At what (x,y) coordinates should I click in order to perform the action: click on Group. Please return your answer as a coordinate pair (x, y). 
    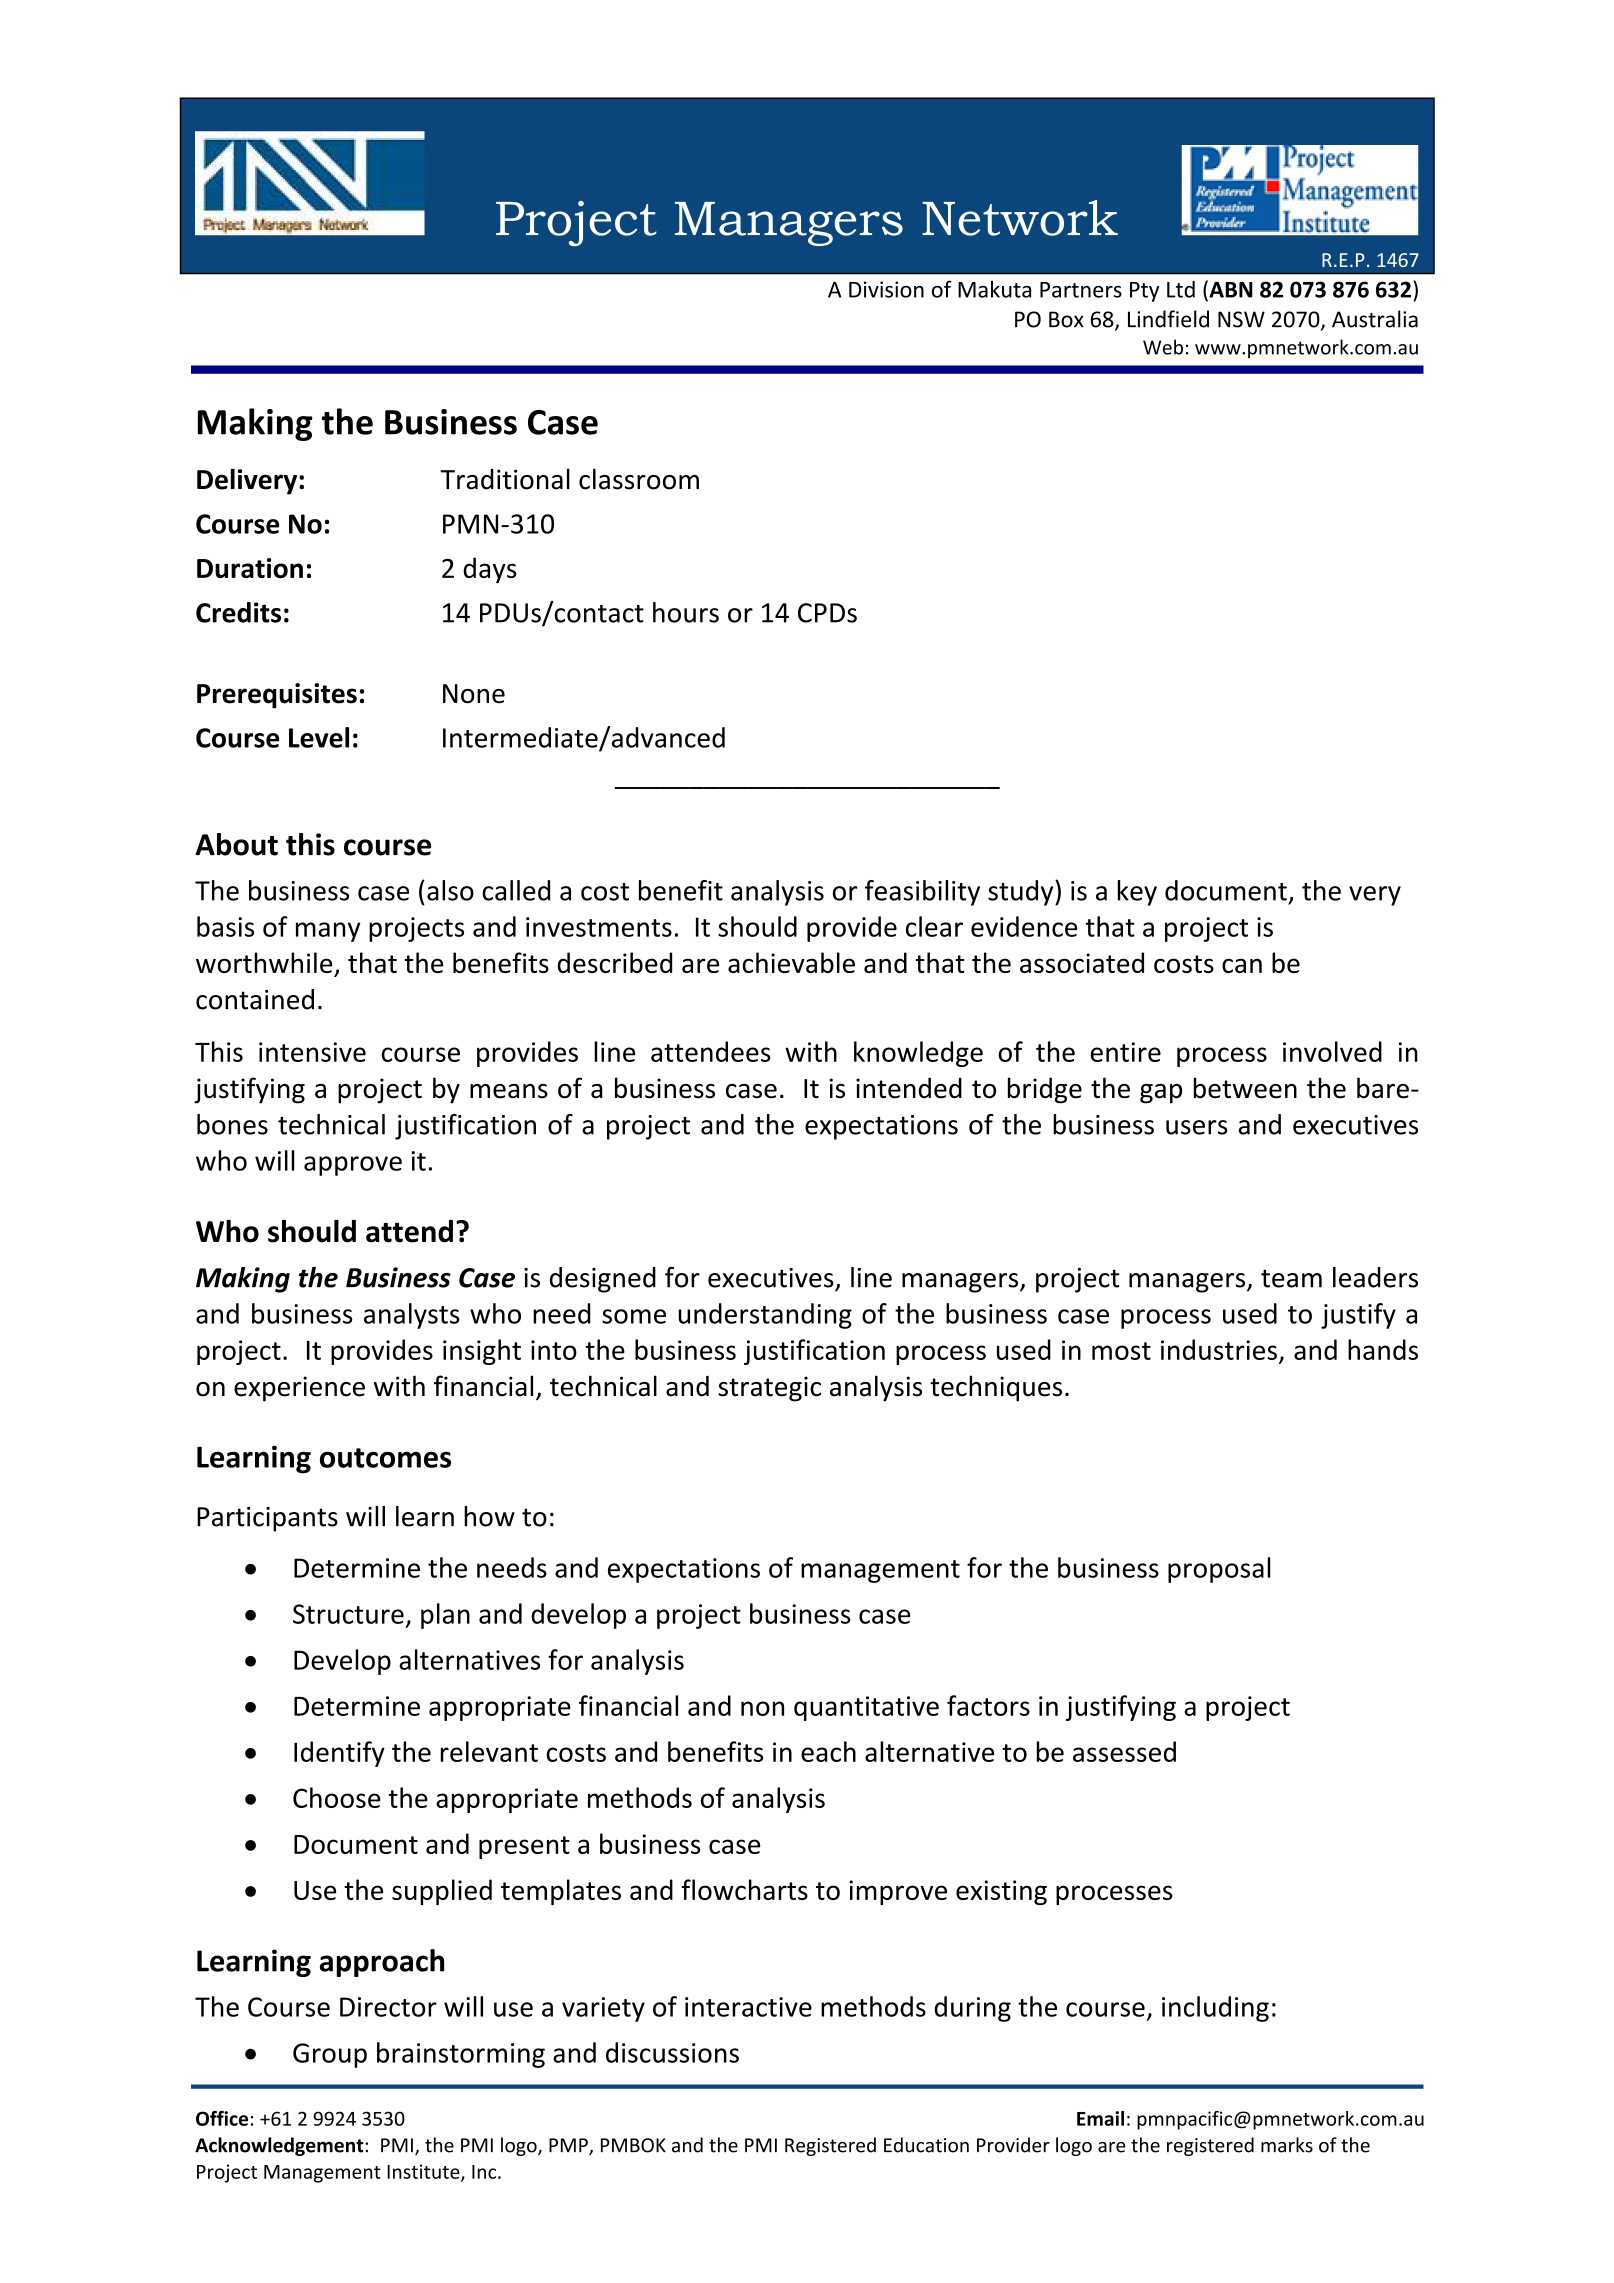
    Looking at the image, I should click on (330, 2055).
